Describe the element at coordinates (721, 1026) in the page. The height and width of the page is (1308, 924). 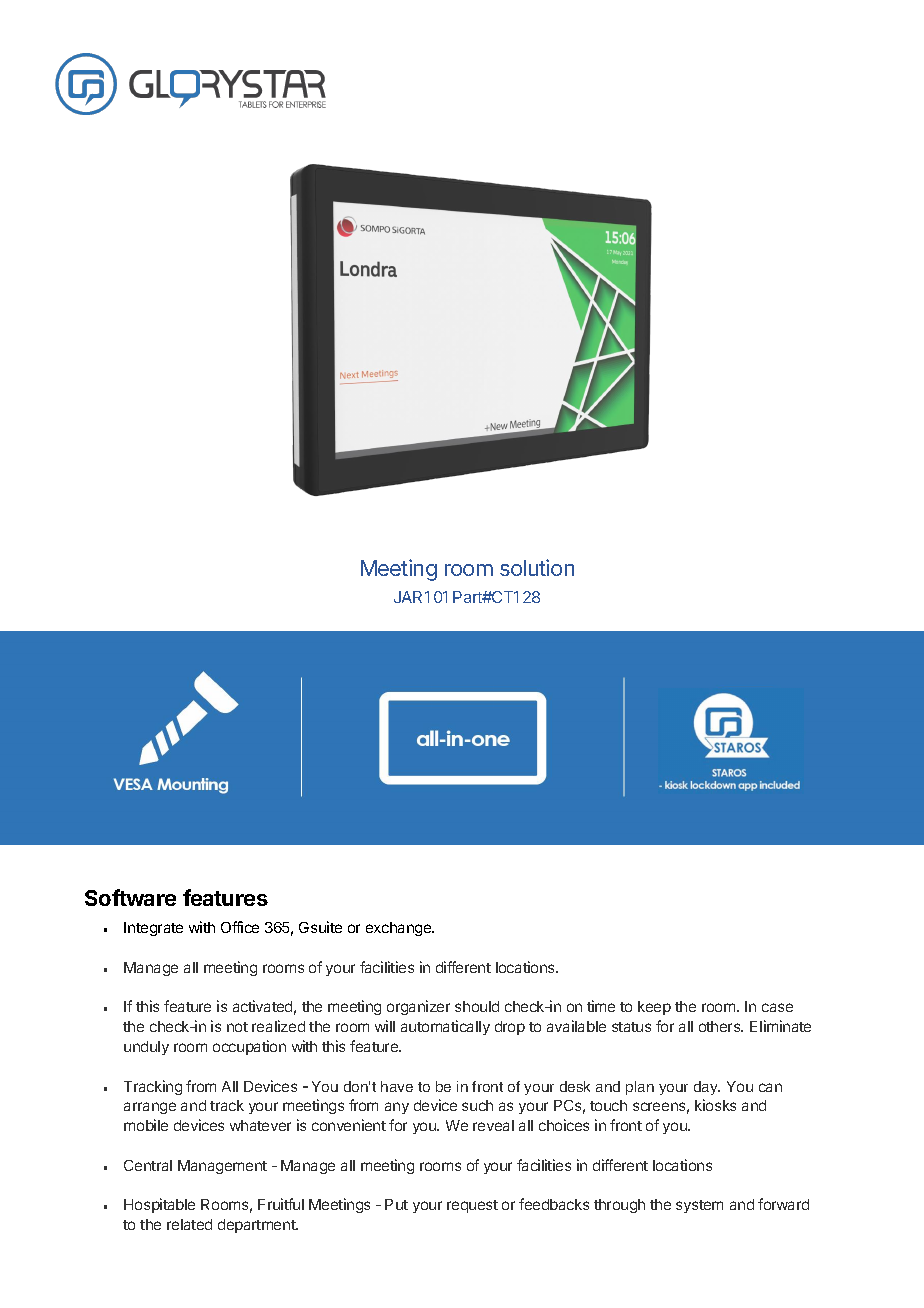
I see `others` at that location.
